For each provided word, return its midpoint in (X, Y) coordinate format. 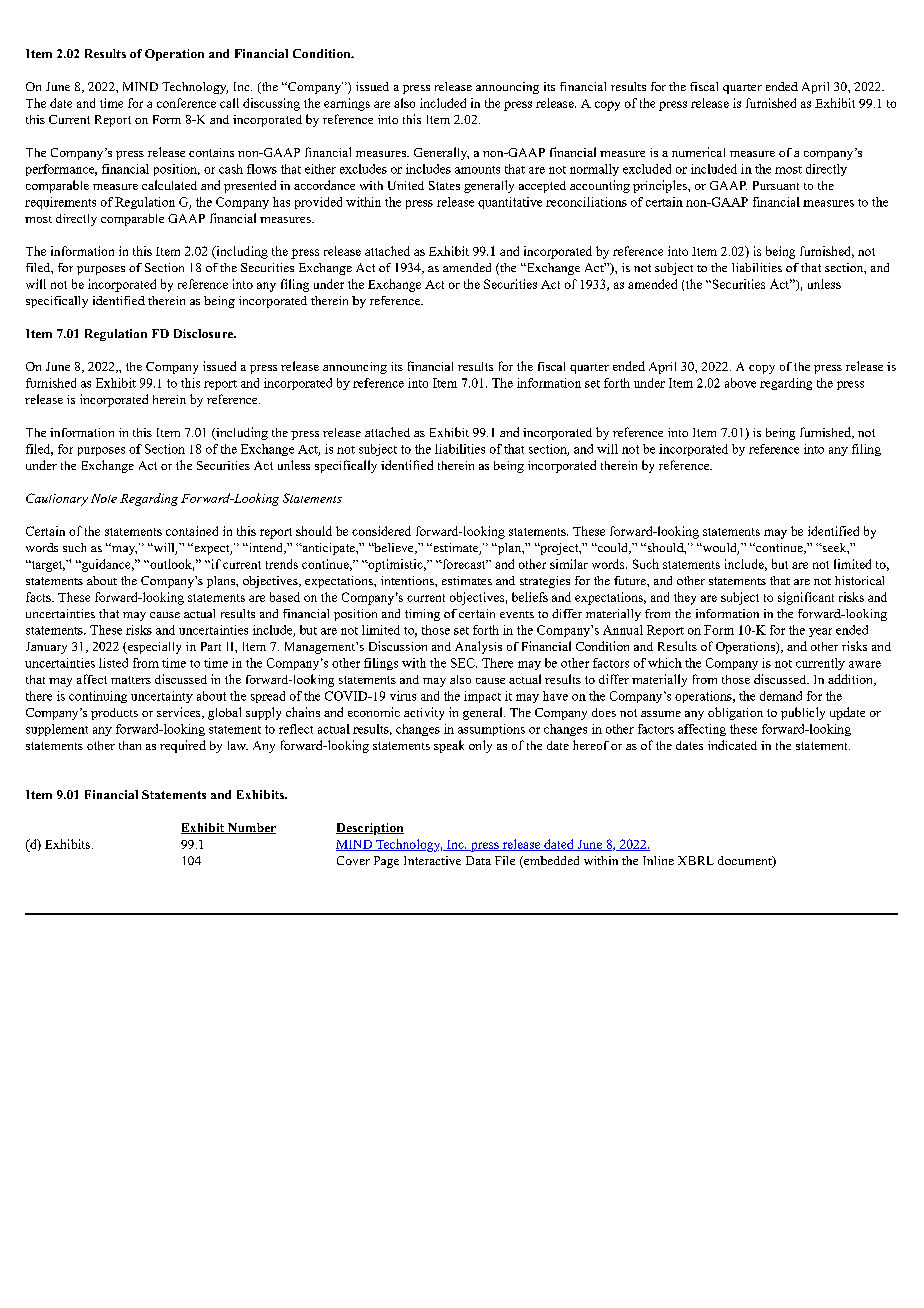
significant (806, 598)
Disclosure (205, 333)
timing (422, 615)
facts (39, 597)
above (740, 383)
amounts (477, 170)
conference (186, 103)
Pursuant (776, 185)
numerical (698, 152)
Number (250, 828)
